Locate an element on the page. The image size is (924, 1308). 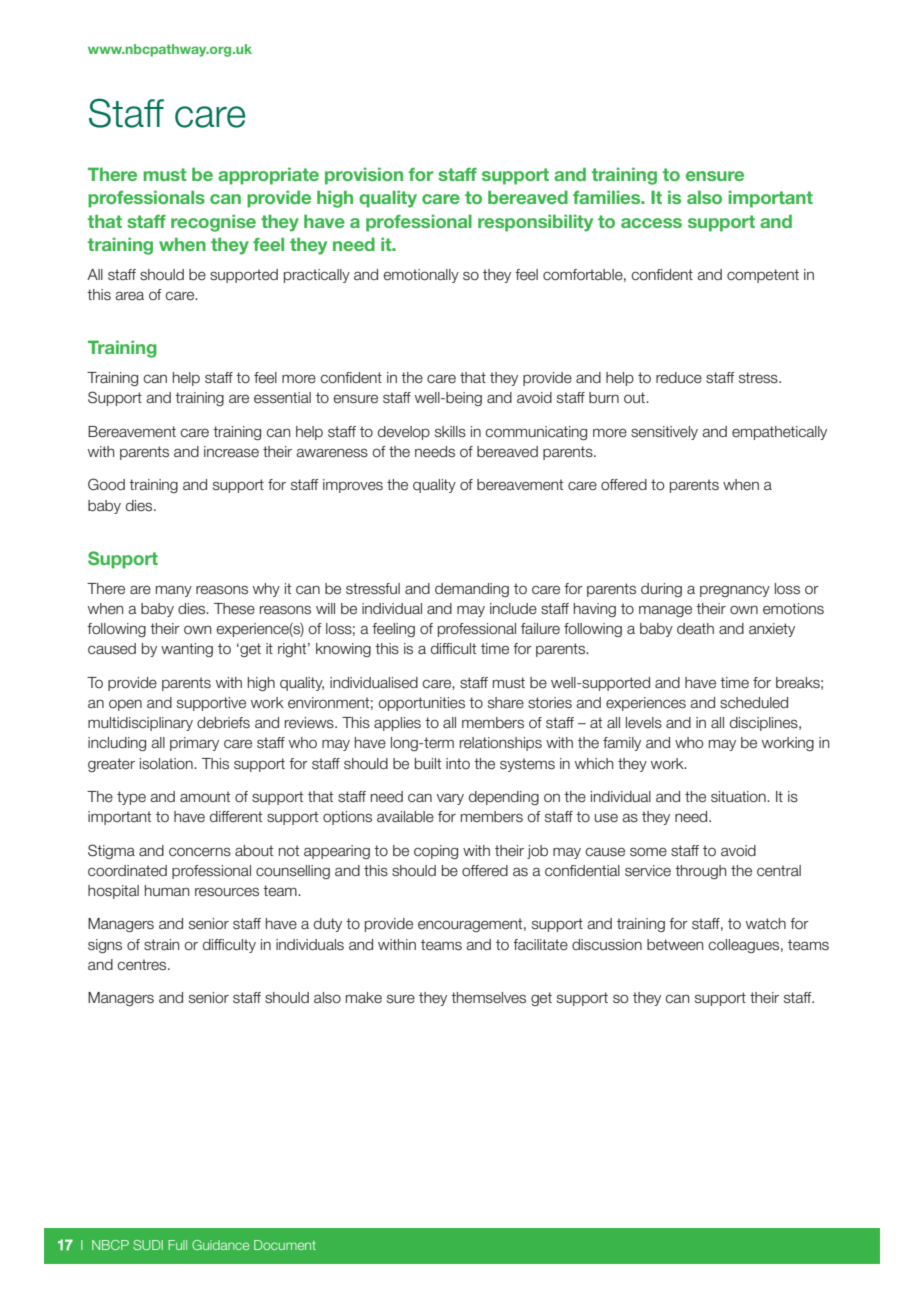
Document is located at coordinates (285, 1245).
